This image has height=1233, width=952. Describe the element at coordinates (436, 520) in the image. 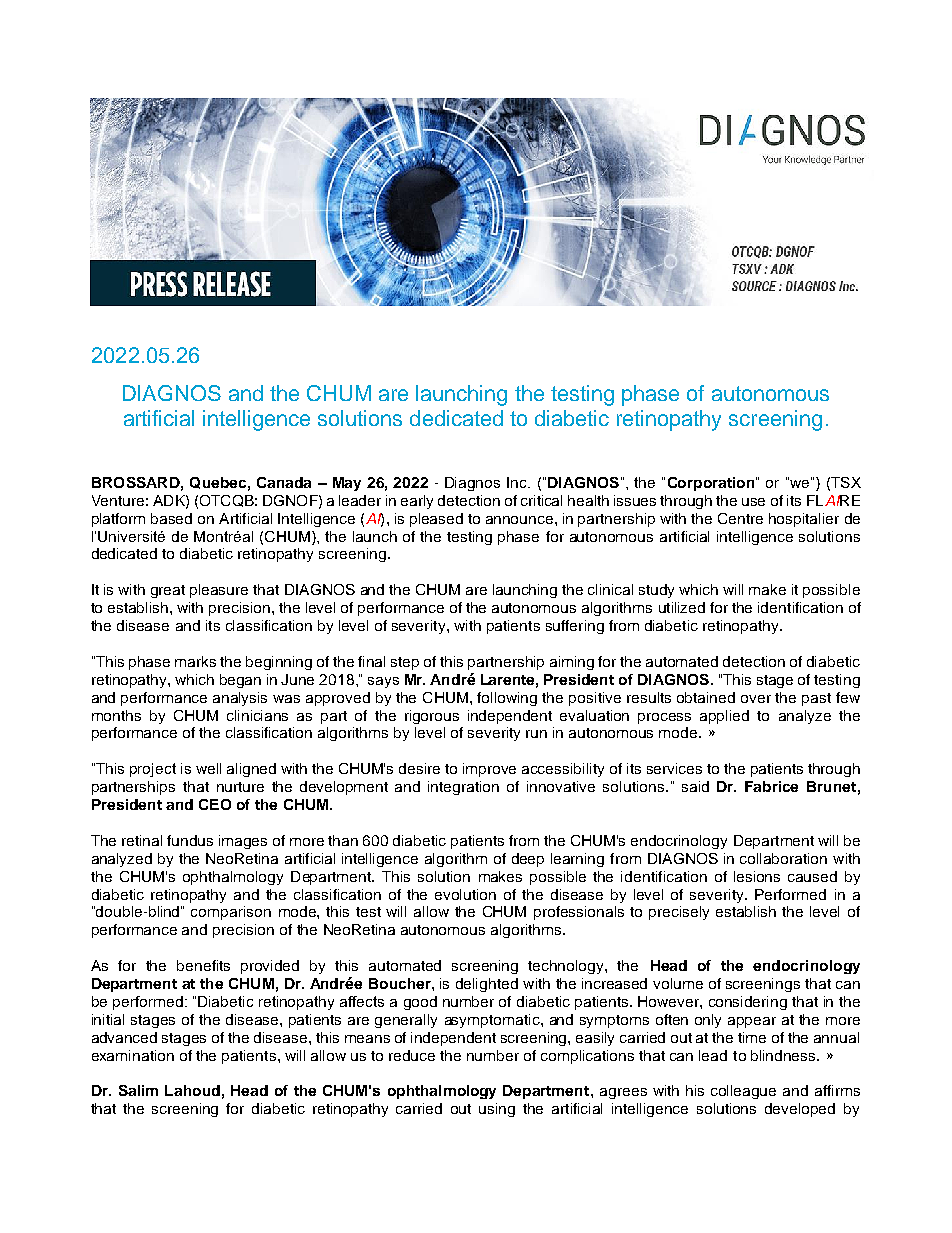

I see `pleased` at that location.
